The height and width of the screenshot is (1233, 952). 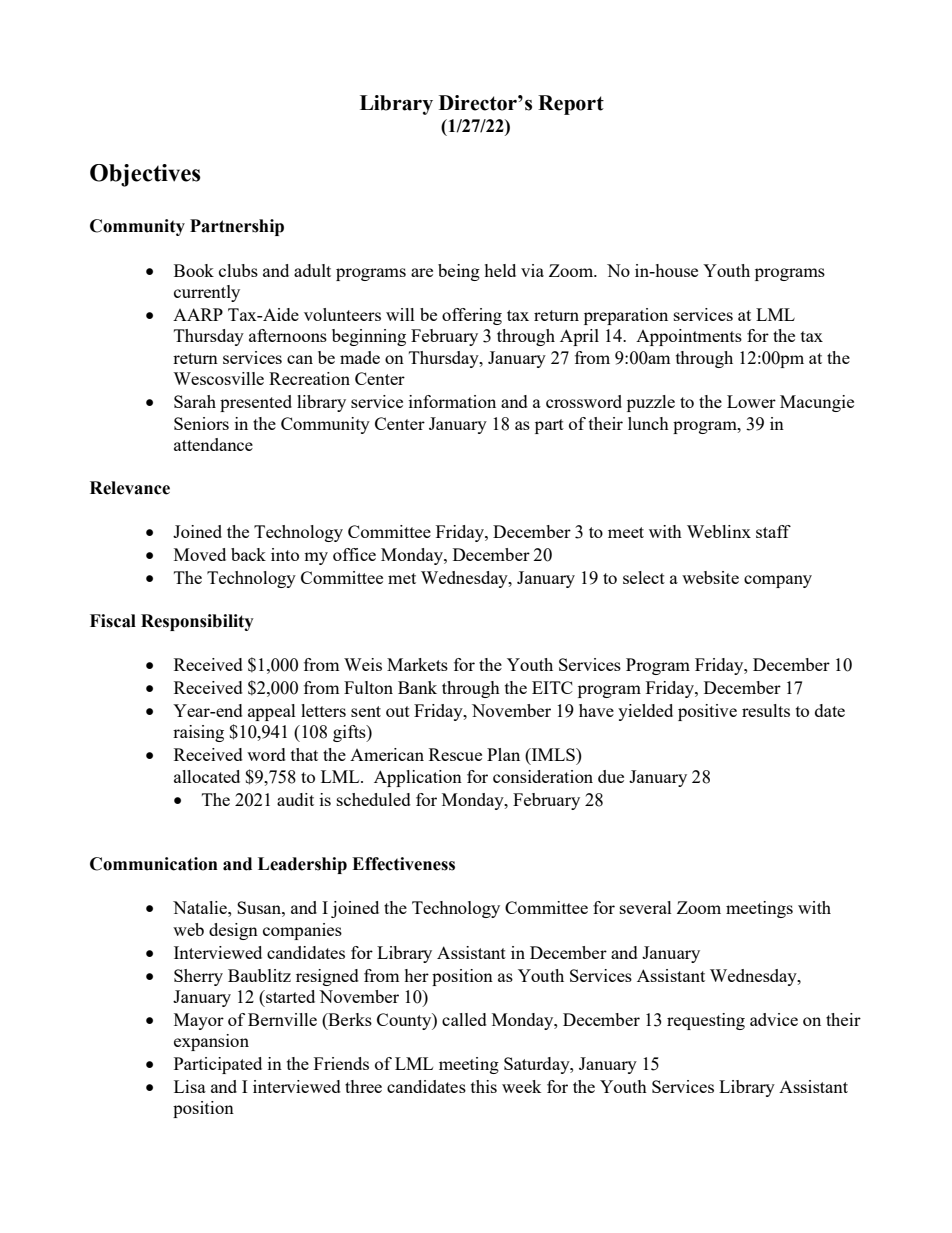 What do you see at coordinates (464, 1019) in the screenshot?
I see `called` at bounding box center [464, 1019].
